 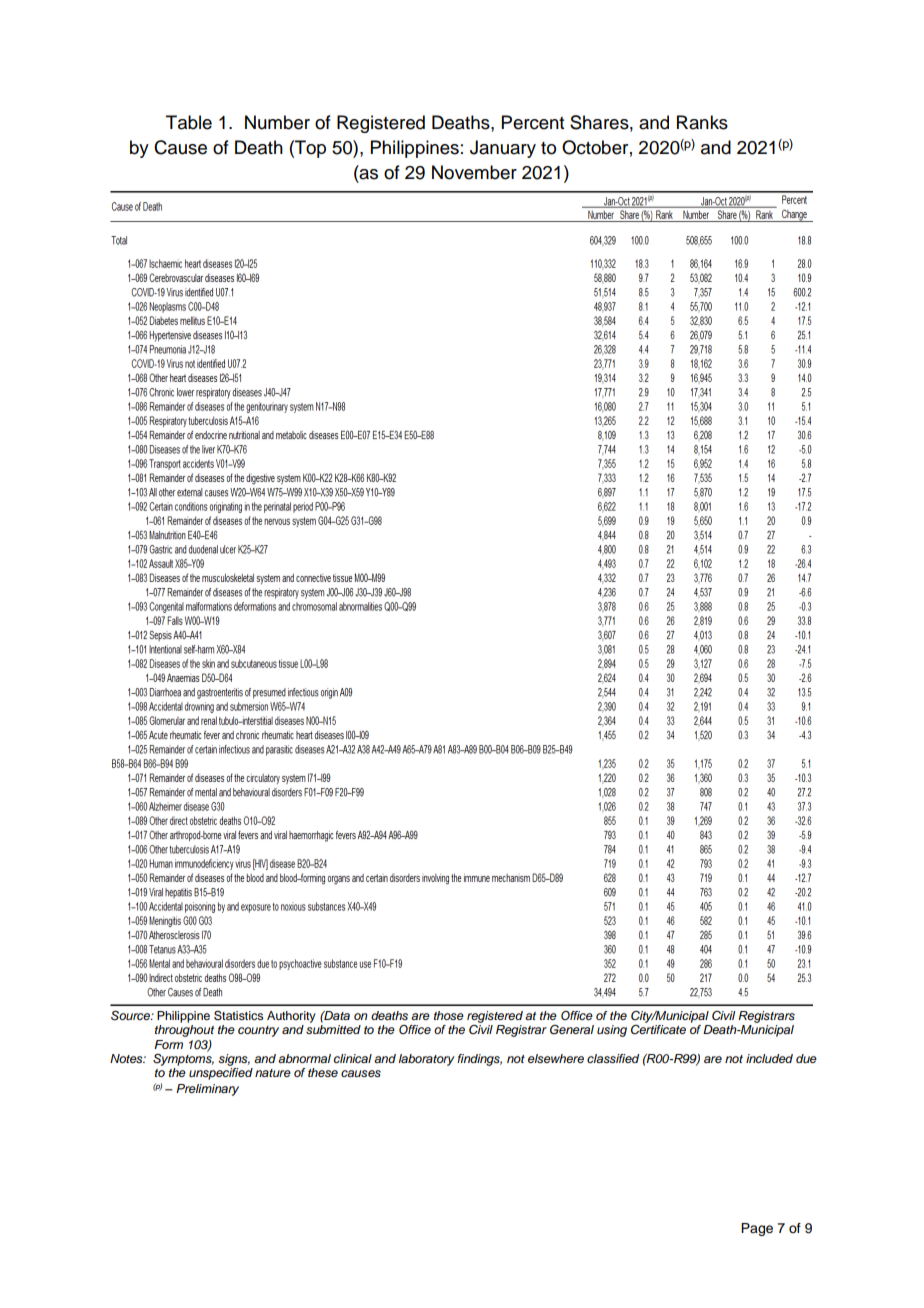 I want to click on Statistics, so click(x=239, y=1015).
